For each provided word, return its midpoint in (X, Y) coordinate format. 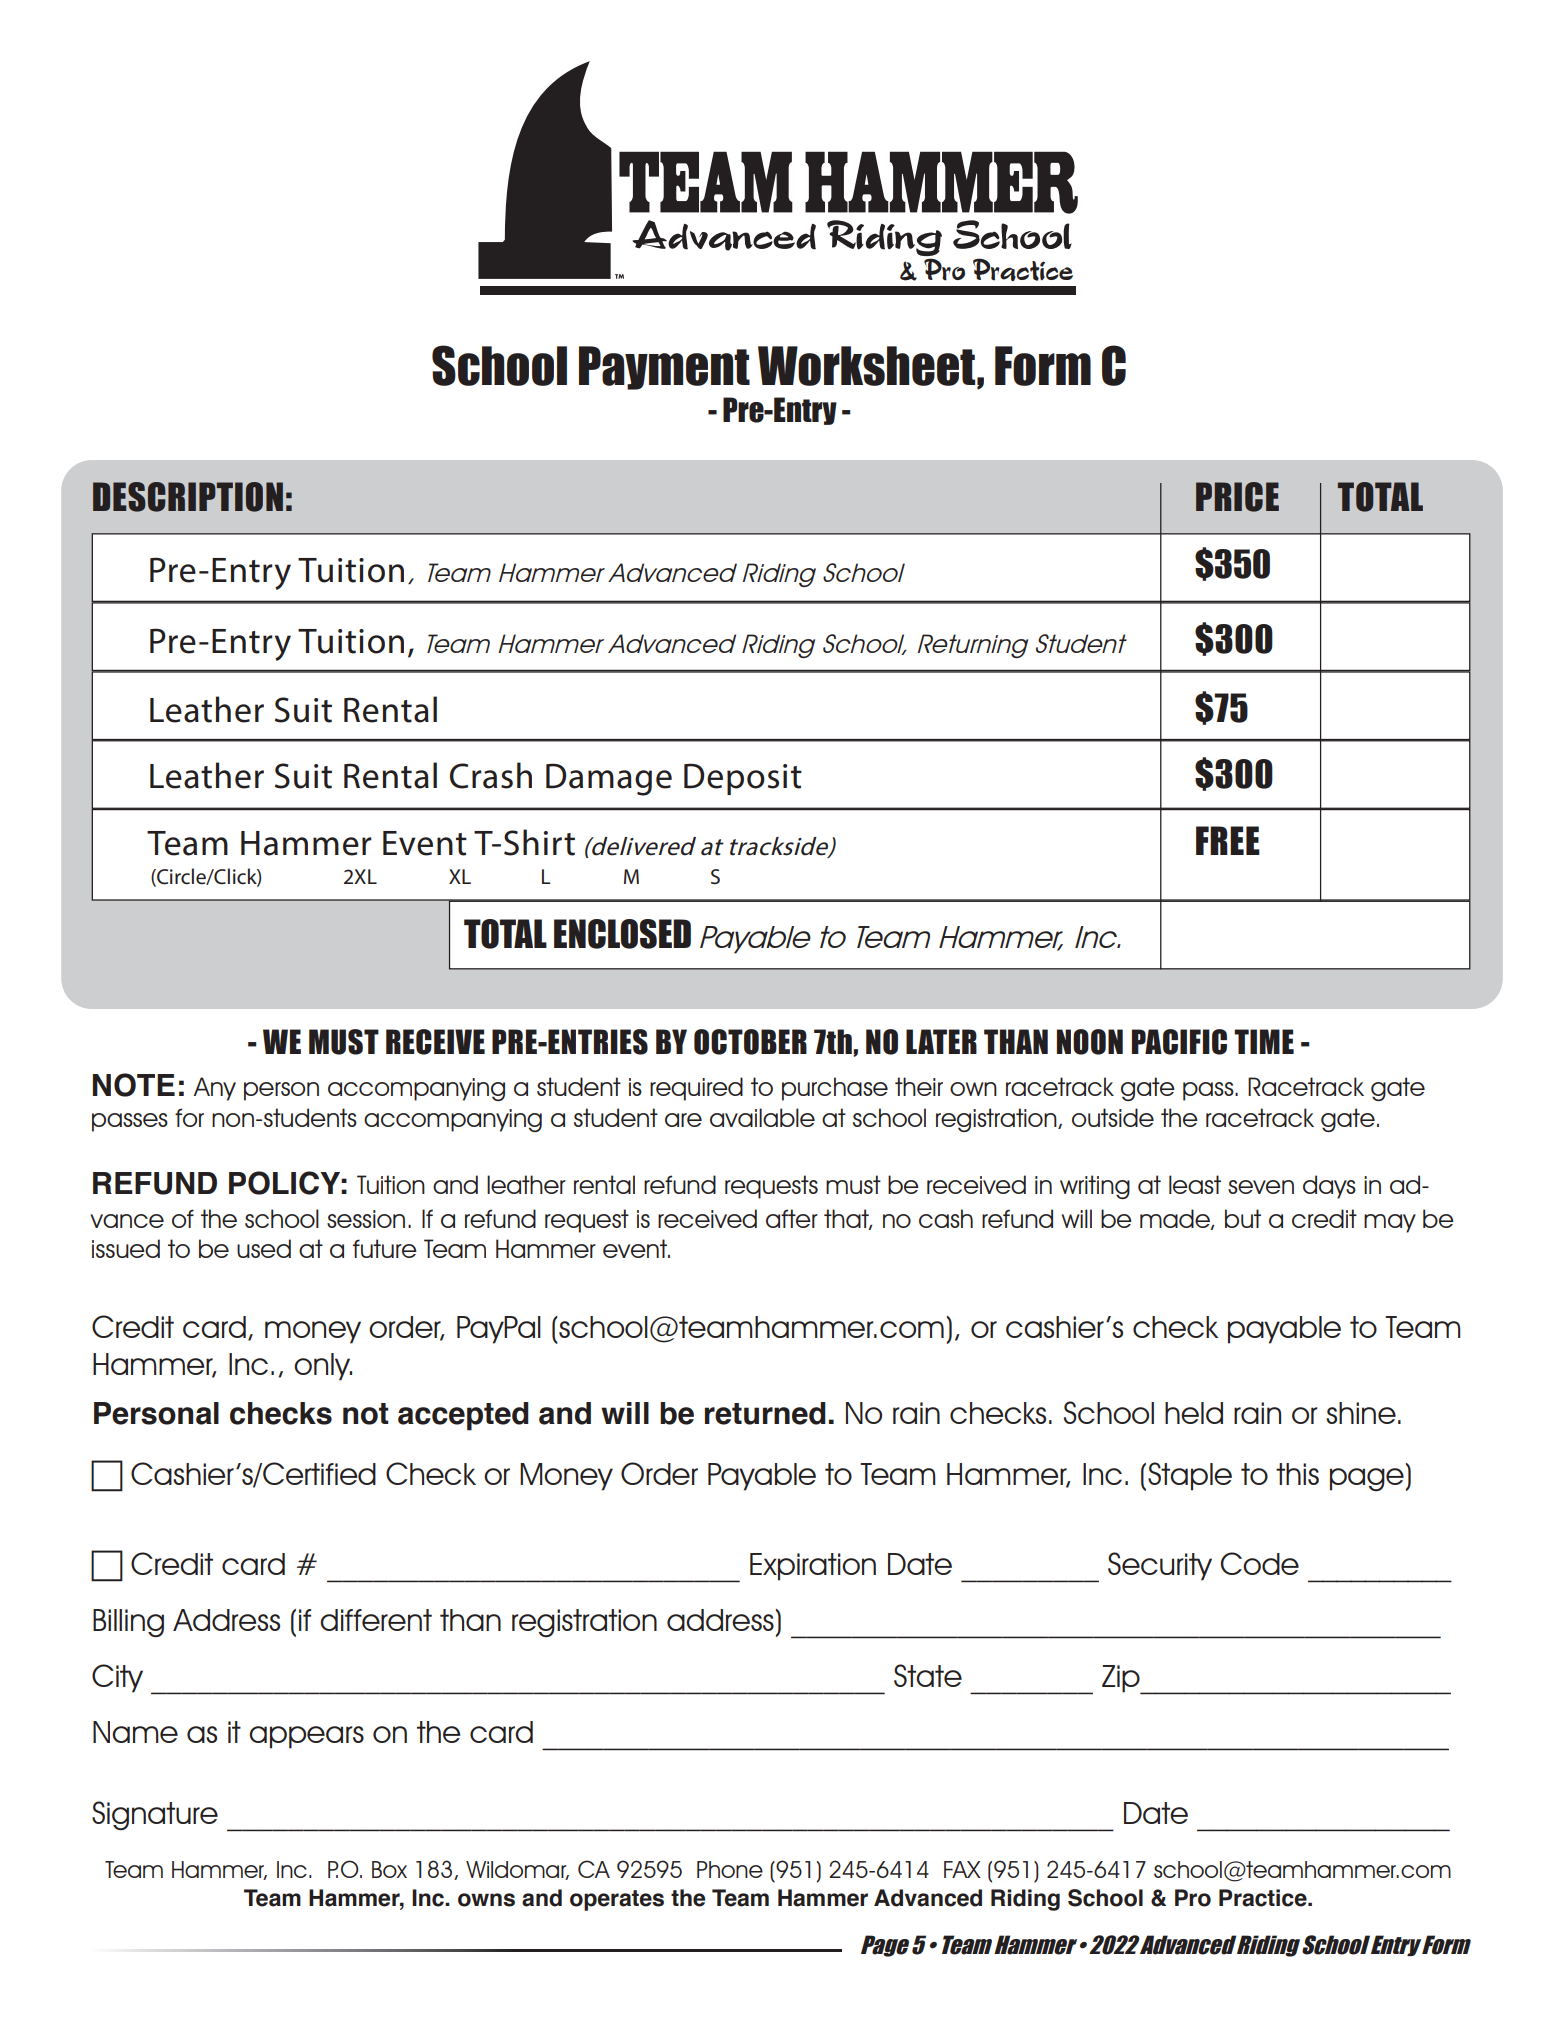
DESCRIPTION (188, 497)
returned (765, 1413)
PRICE (1237, 497)
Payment (664, 368)
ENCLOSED (622, 934)
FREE (1228, 840)
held (1194, 1413)
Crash (491, 775)
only (323, 1367)
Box (389, 1869)
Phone (730, 1869)
